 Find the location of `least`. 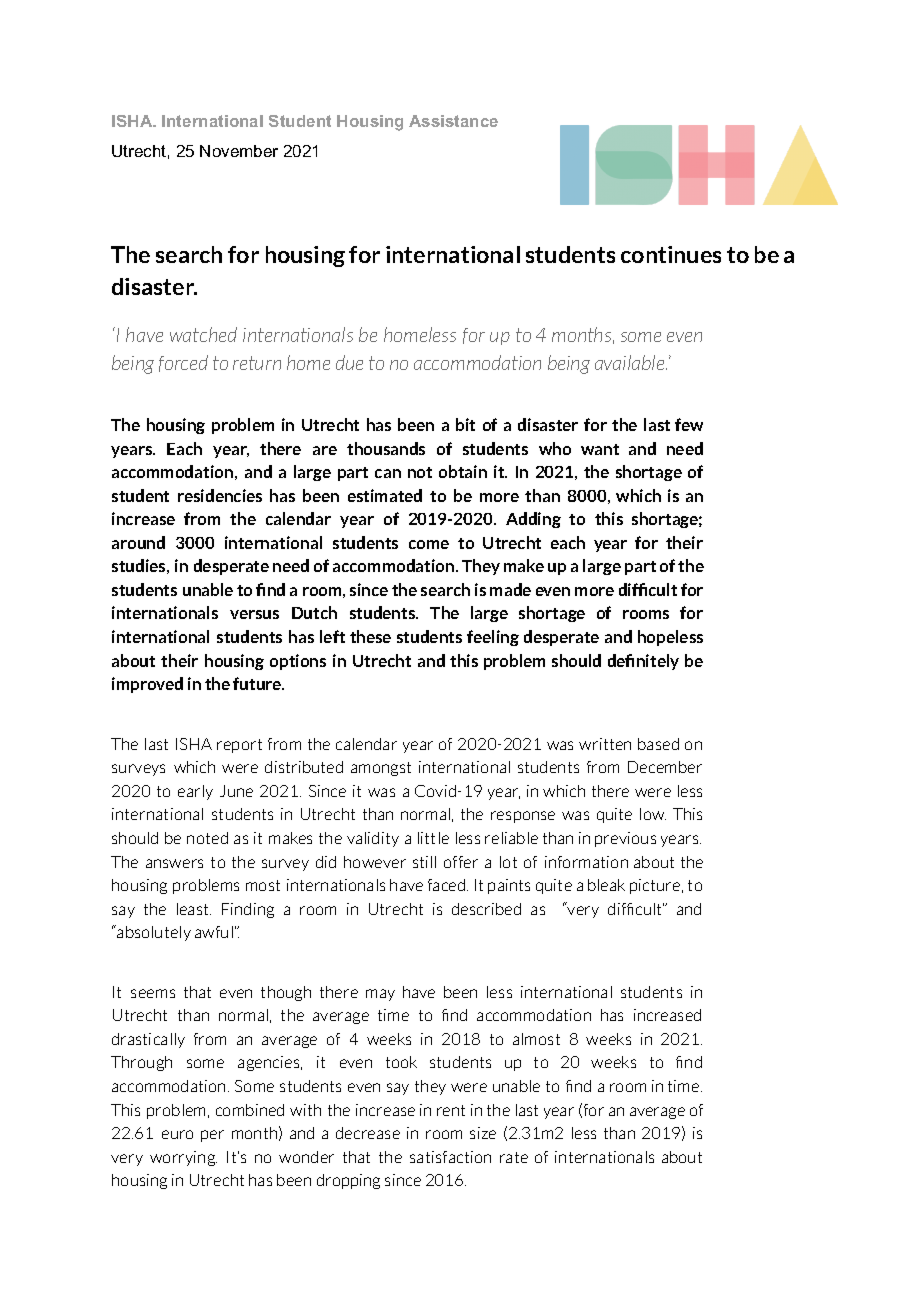

least is located at coordinates (194, 909).
